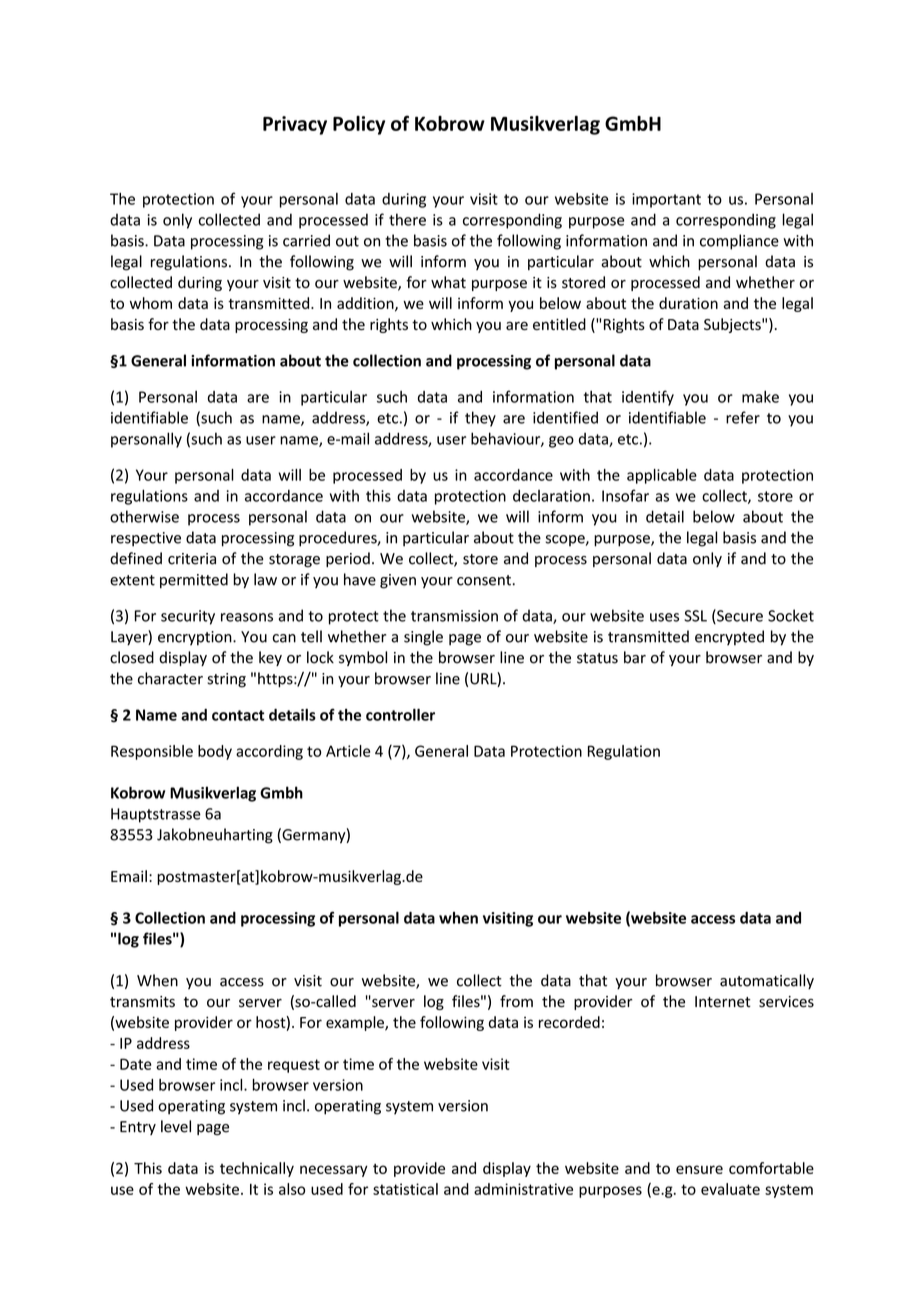  What do you see at coordinates (516, 1001) in the image?
I see `from` at bounding box center [516, 1001].
